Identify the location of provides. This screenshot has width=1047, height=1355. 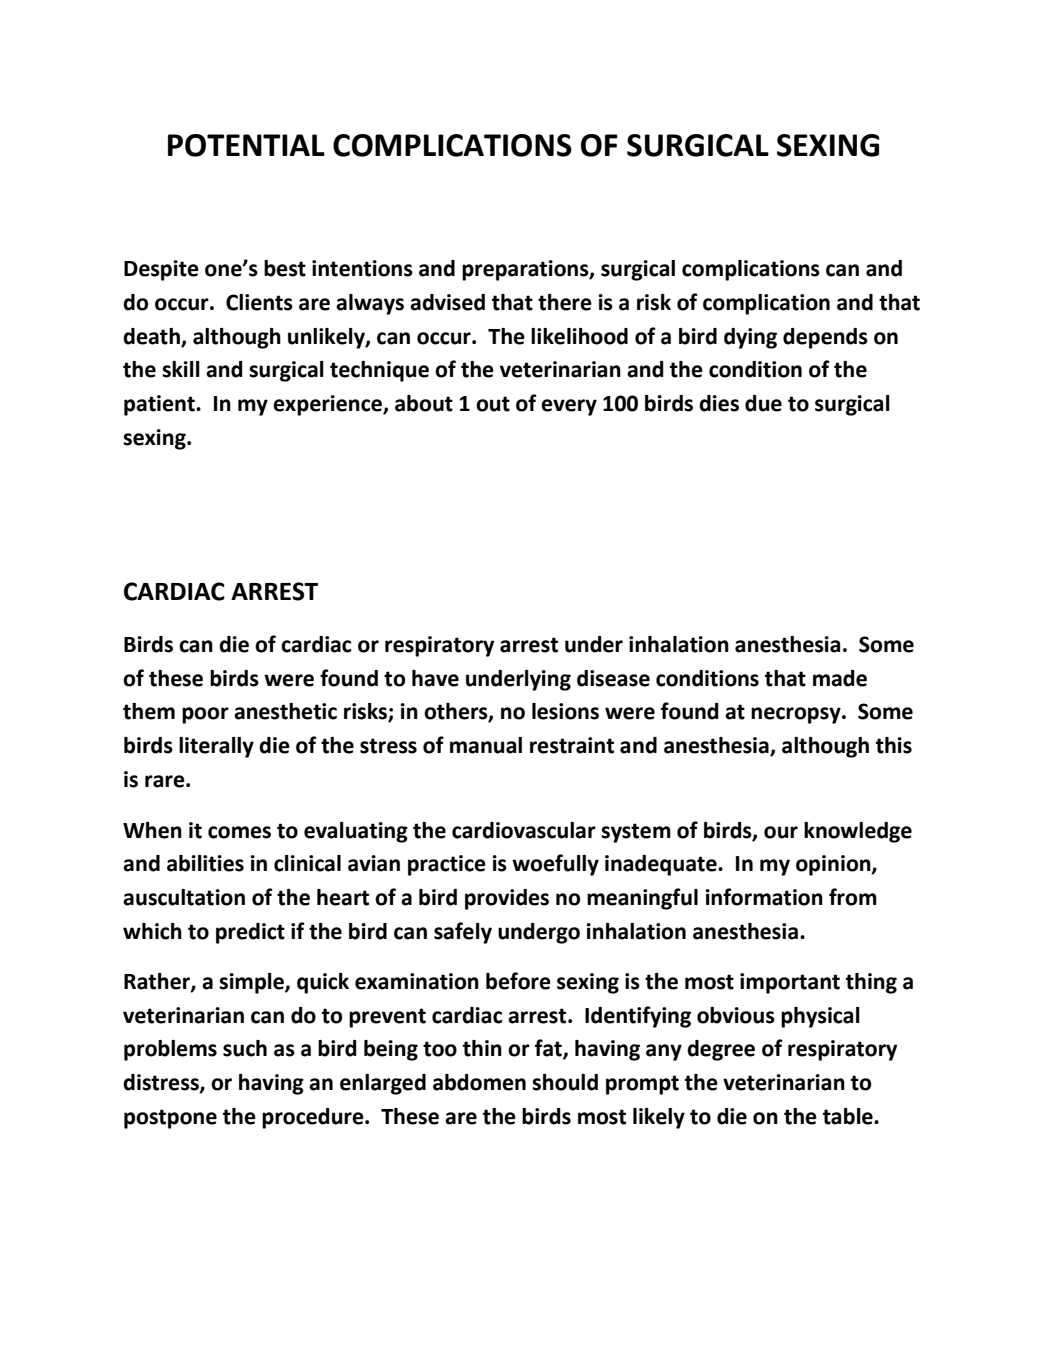
(507, 899).
